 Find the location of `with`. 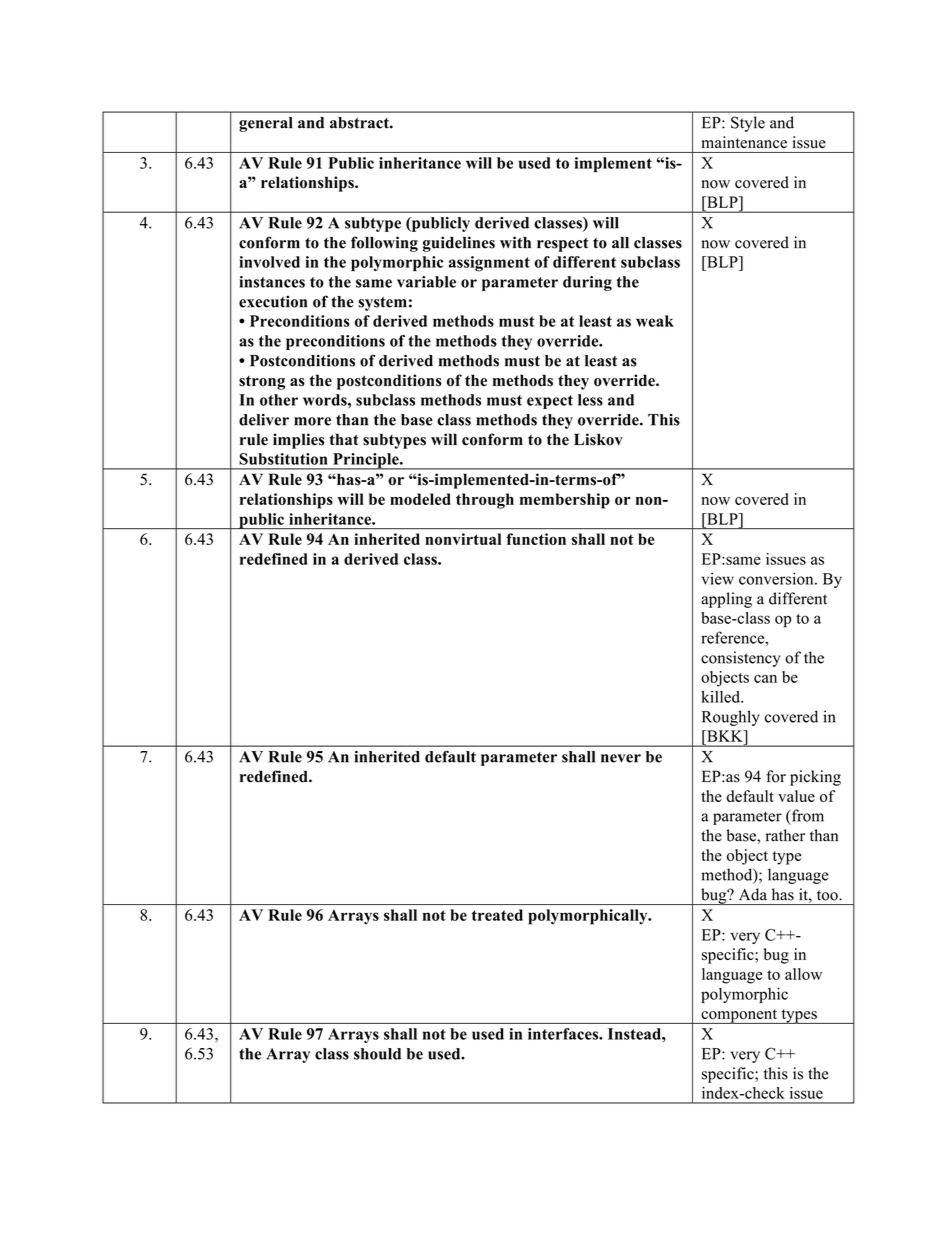

with is located at coordinates (515, 242).
